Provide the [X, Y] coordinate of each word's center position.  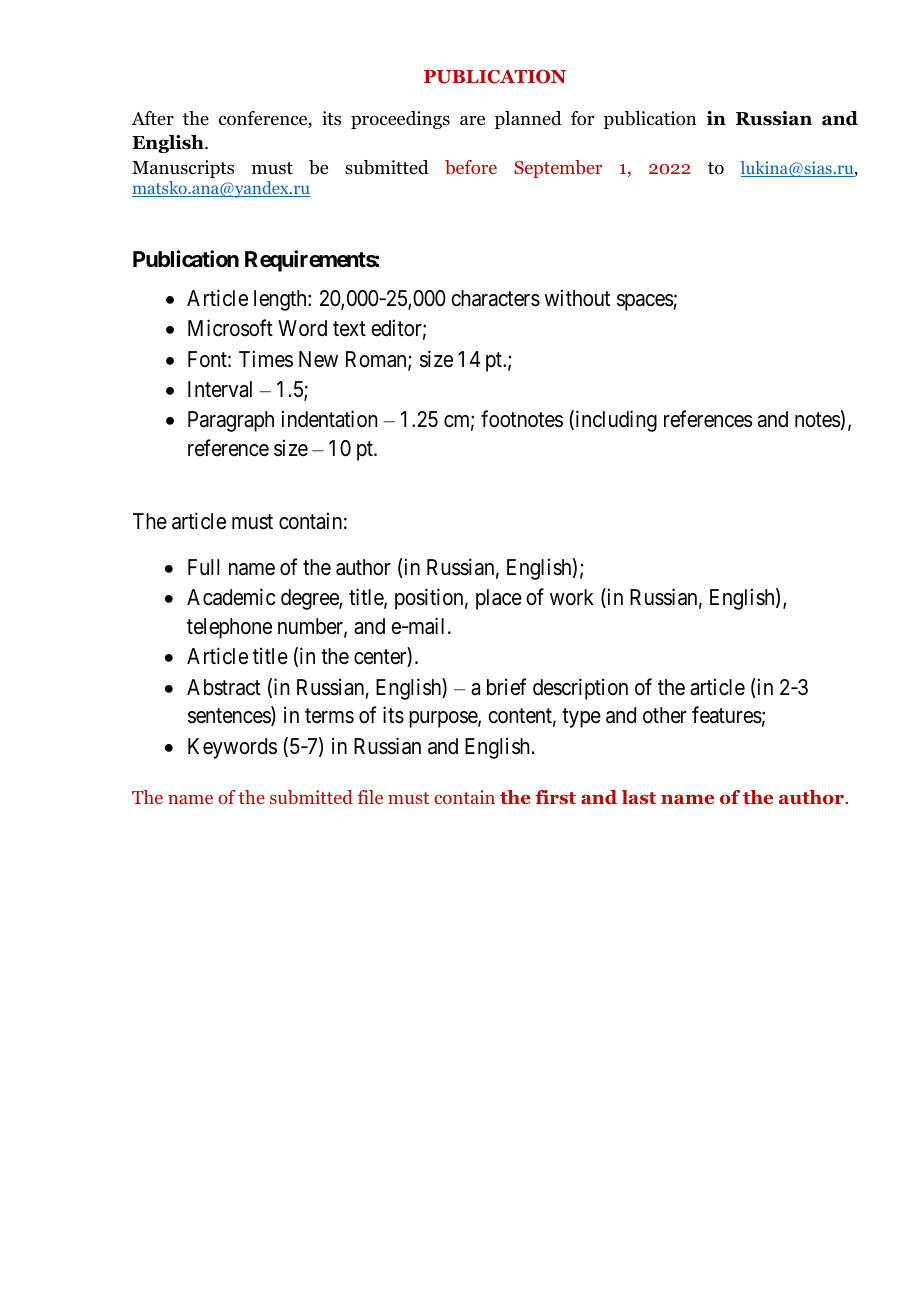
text [349, 329]
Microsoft [230, 328]
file [370, 797]
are [472, 120]
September [558, 169]
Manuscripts [183, 169]
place [499, 599]
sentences [230, 717]
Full [203, 567]
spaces [645, 302]
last [639, 797]
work [572, 597]
